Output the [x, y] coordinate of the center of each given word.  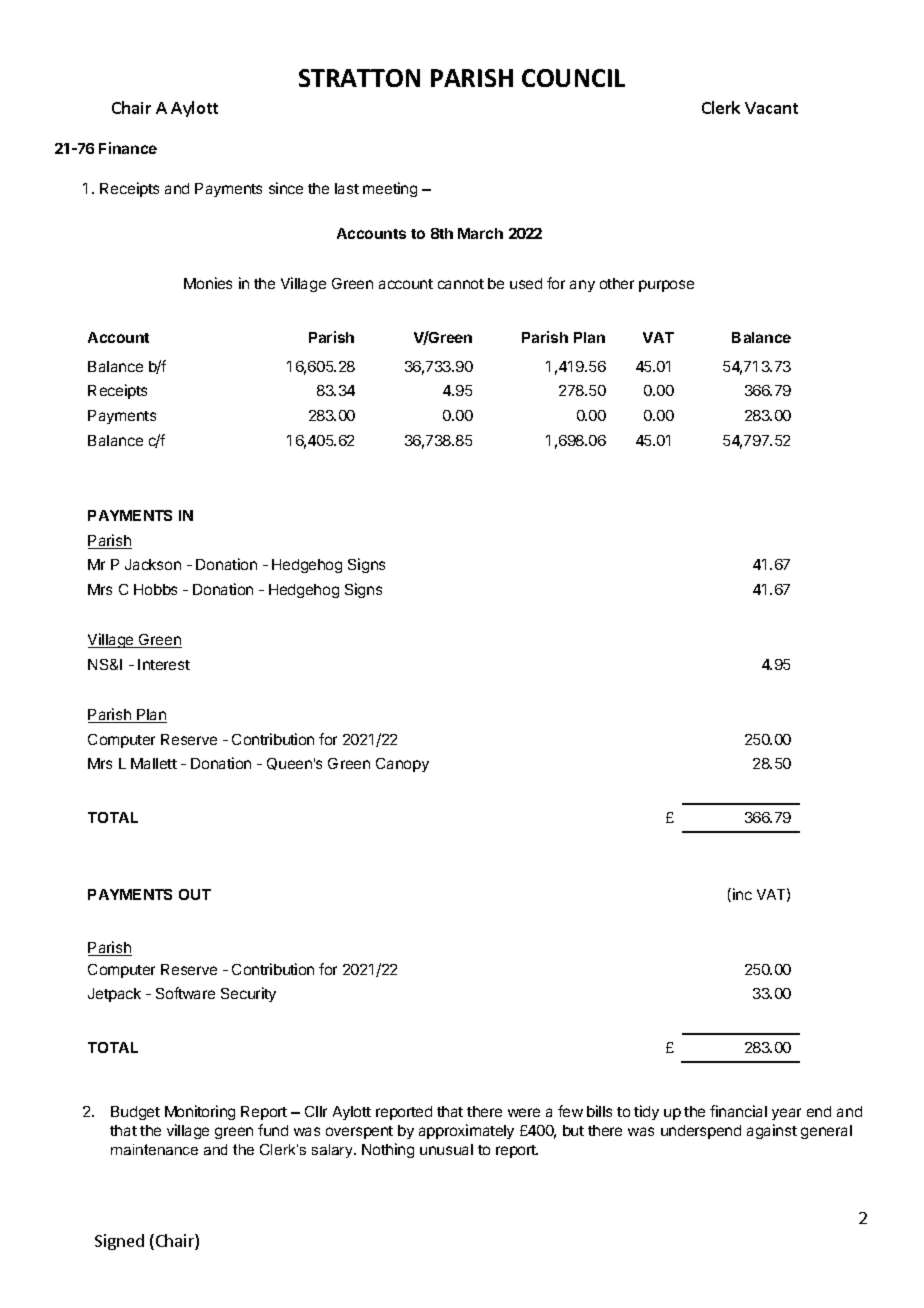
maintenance [154, 1149]
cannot [461, 284]
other [617, 283]
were [524, 1112]
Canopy [402, 765]
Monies [208, 283]
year [786, 1114]
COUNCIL [573, 78]
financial [738, 1111]
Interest [164, 664]
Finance [128, 148]
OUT [195, 894]
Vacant [771, 108]
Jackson [153, 564]
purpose [666, 286]
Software [185, 993]
